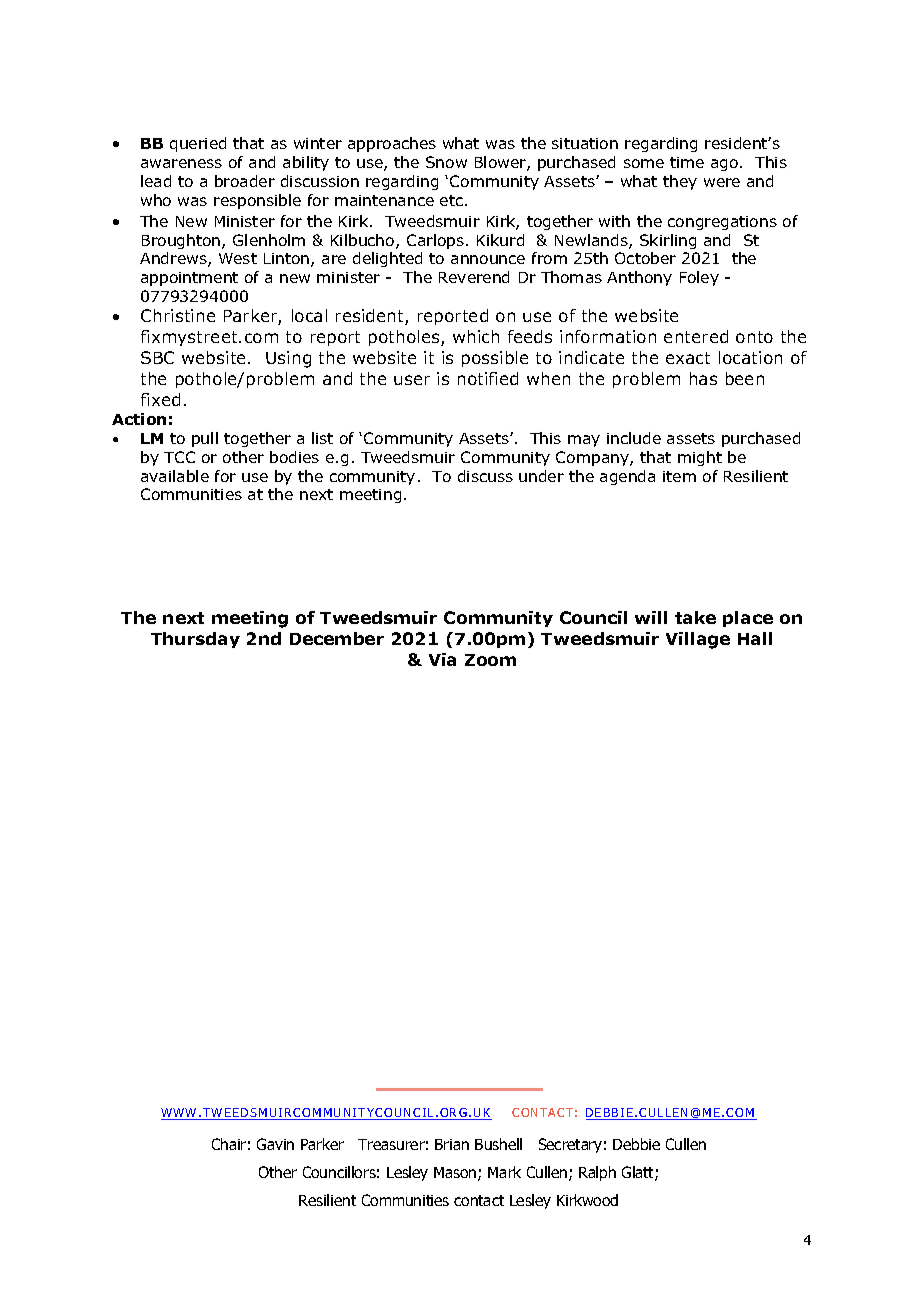 Image resolution: width=924 pixels, height=1308 pixels. Describe the element at coordinates (456, 1174) in the image. I see `Mason` at that location.
